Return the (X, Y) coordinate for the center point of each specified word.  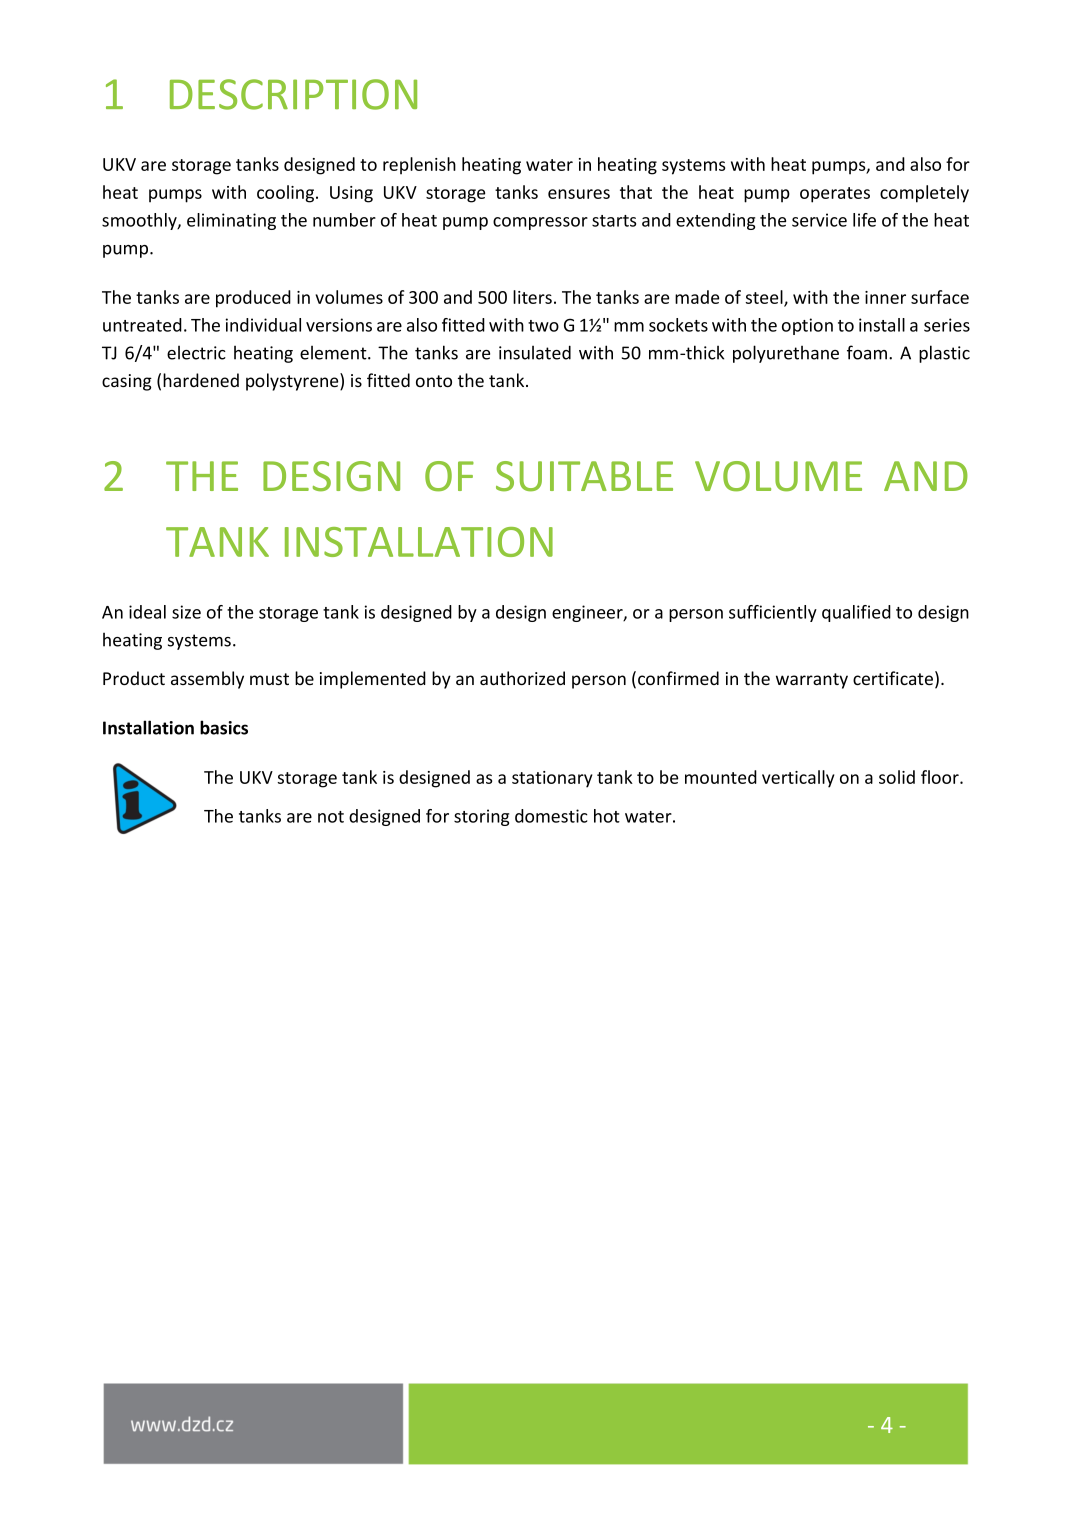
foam (867, 352)
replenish (419, 166)
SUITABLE (584, 476)
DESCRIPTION (293, 94)
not (331, 817)
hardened (201, 380)
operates (835, 195)
